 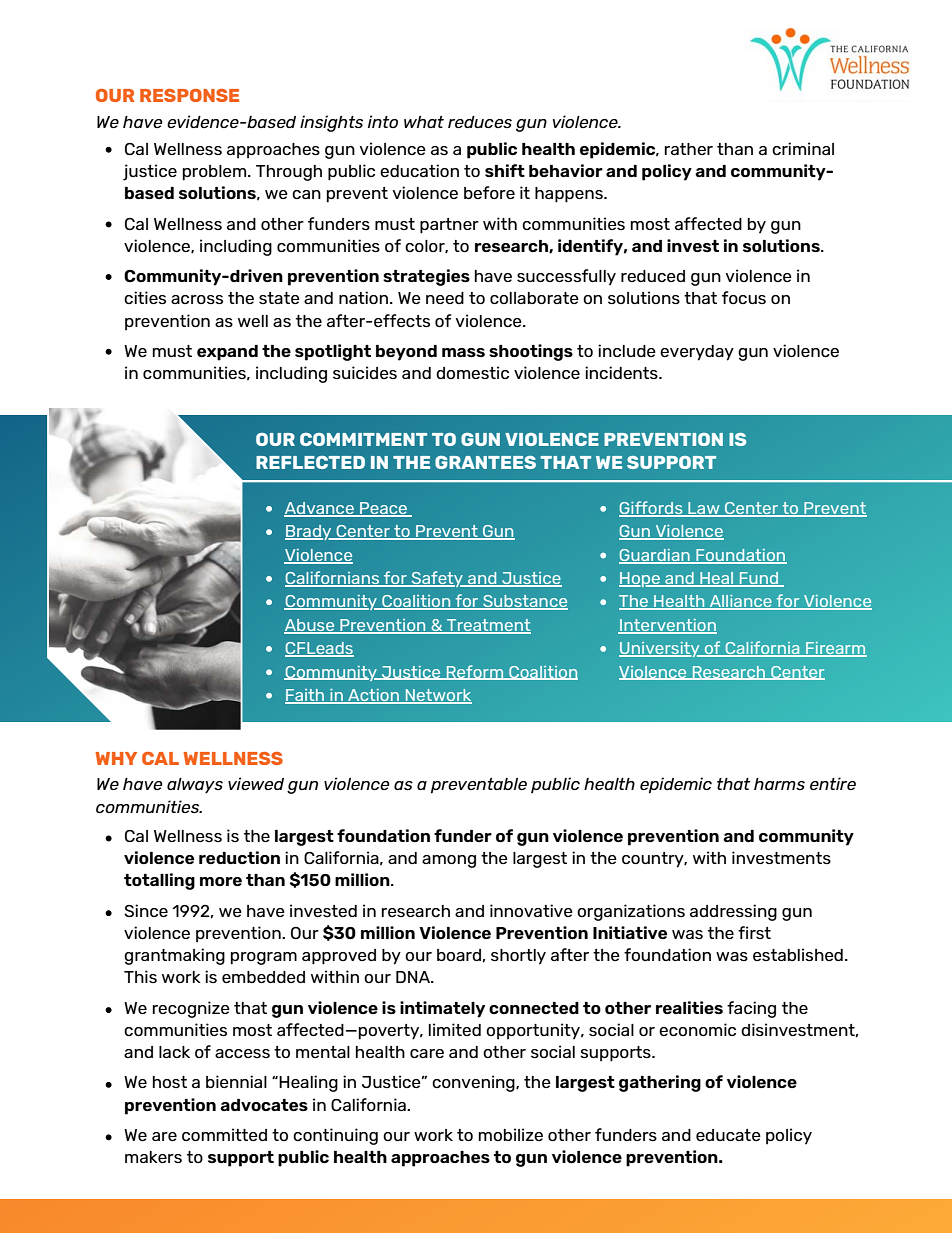 I want to click on REFLECTED, so click(x=310, y=462).
